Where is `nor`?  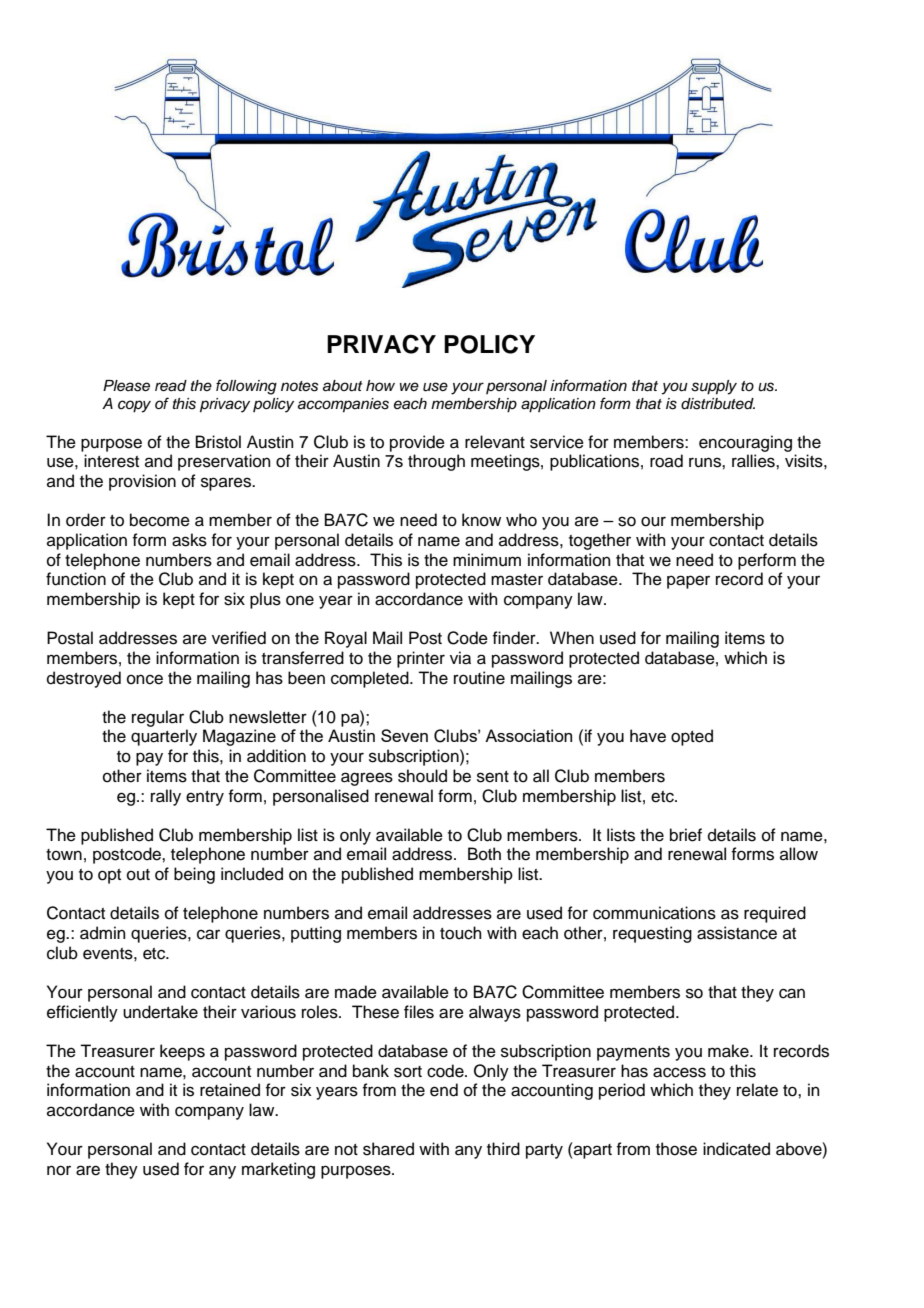
nor is located at coordinates (59, 1170).
